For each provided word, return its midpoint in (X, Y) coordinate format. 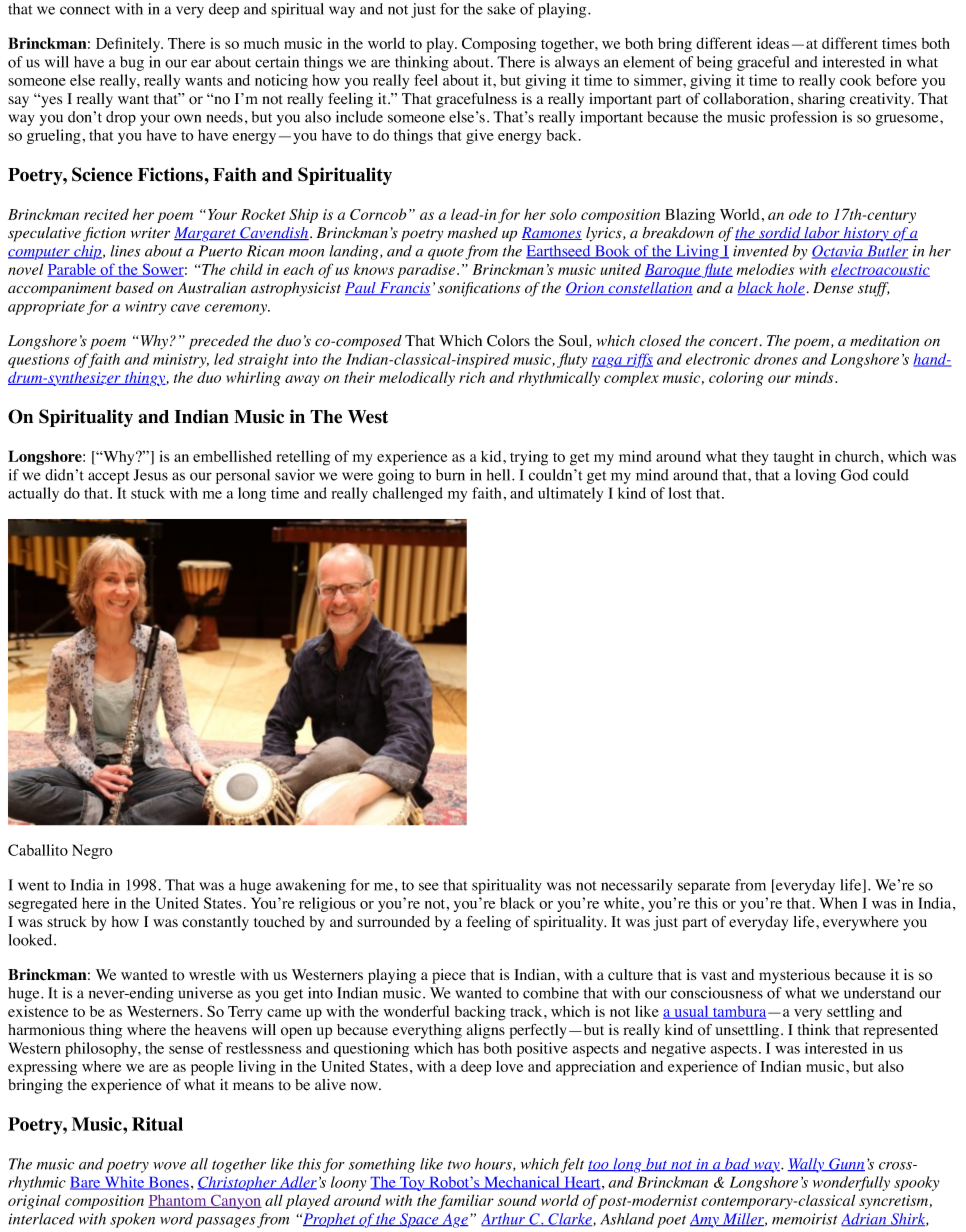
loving (815, 476)
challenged (408, 494)
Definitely (129, 45)
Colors (508, 341)
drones (776, 359)
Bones (167, 1183)
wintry (145, 308)
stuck (148, 493)
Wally (807, 1165)
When (838, 903)
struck (67, 921)
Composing (499, 45)
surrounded (393, 922)
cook (855, 80)
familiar (466, 1201)
